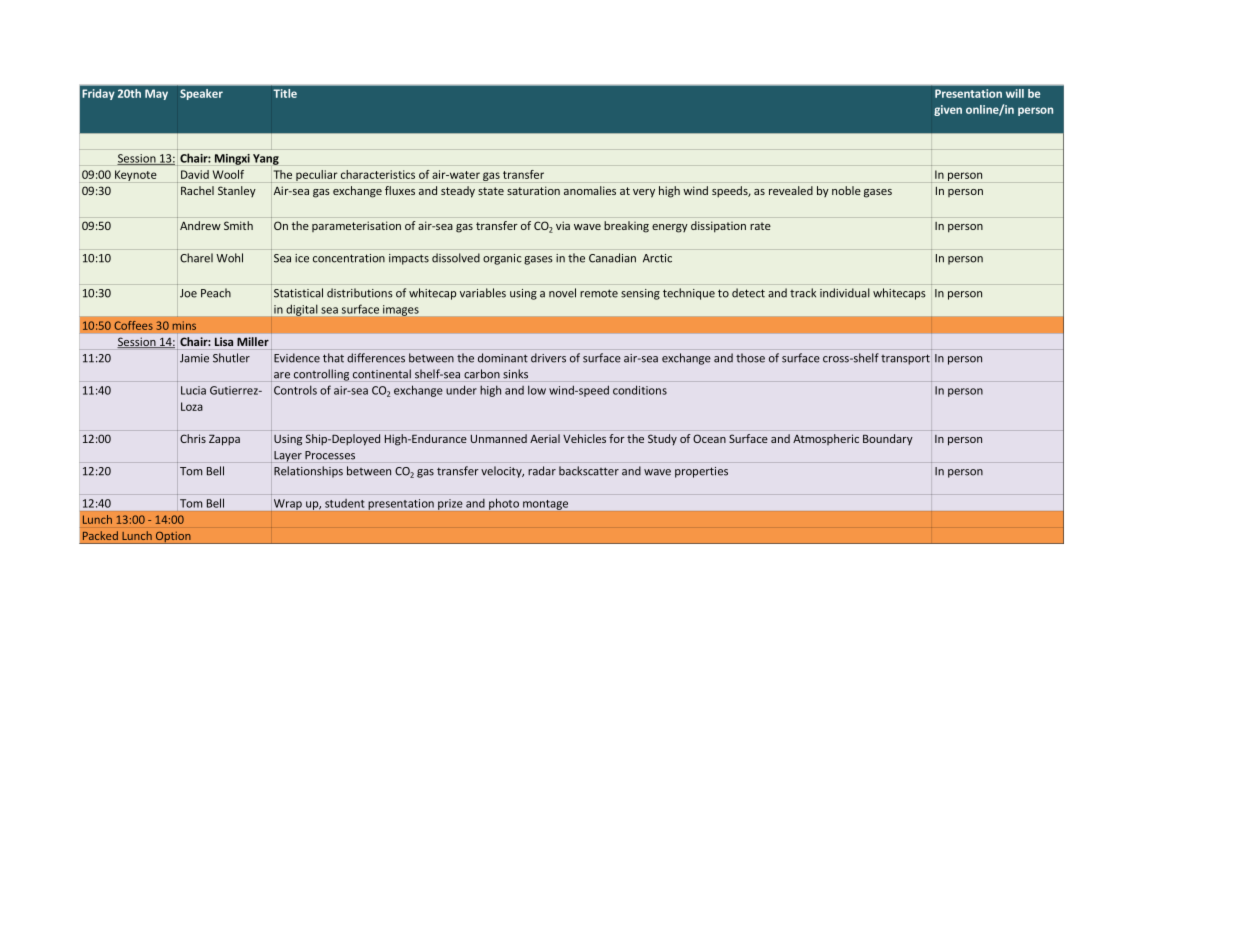 This image has height=952, width=1233. What do you see at coordinates (563, 225) in the image?
I see `via` at bounding box center [563, 225].
